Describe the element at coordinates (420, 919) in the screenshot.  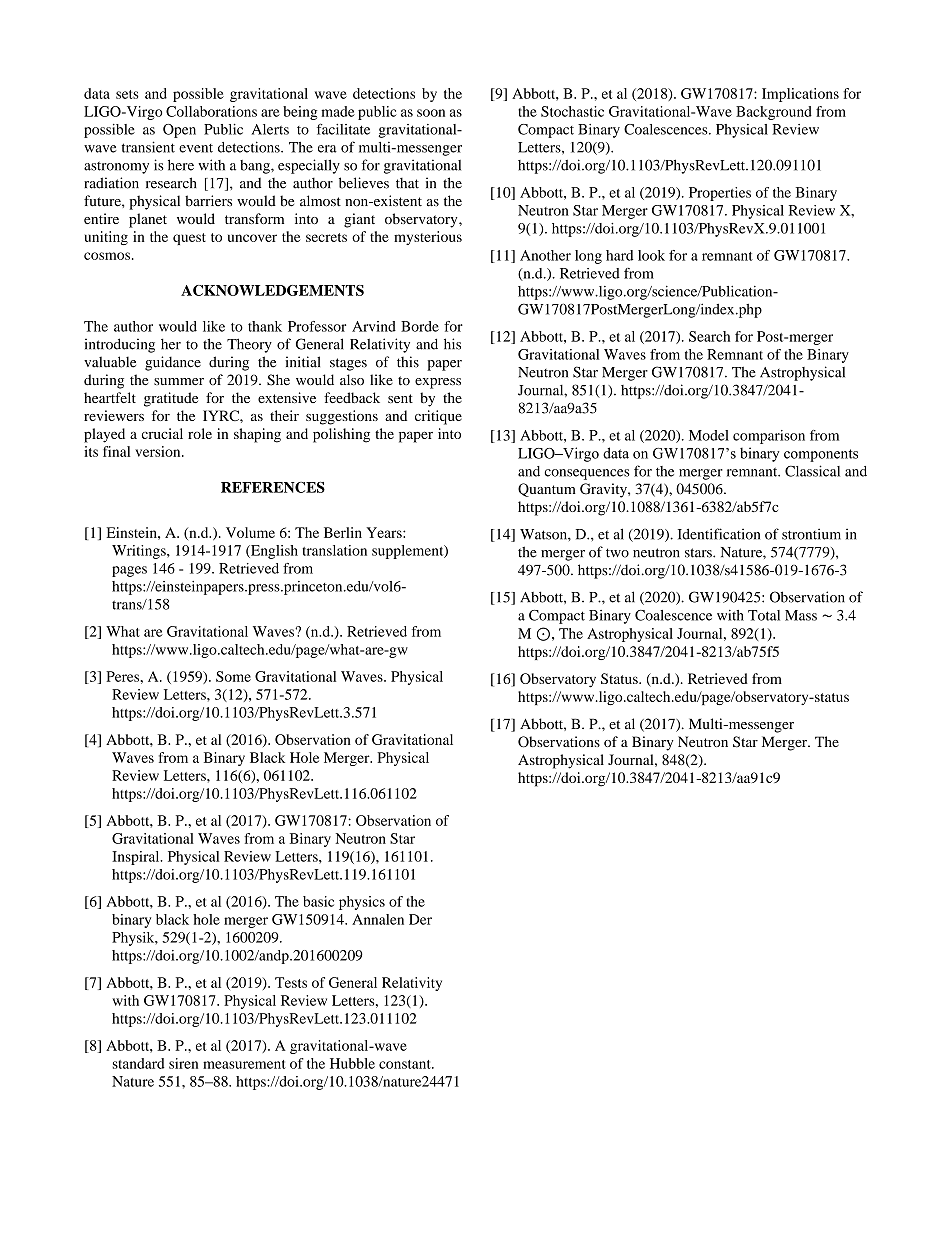
I see `Der` at that location.
